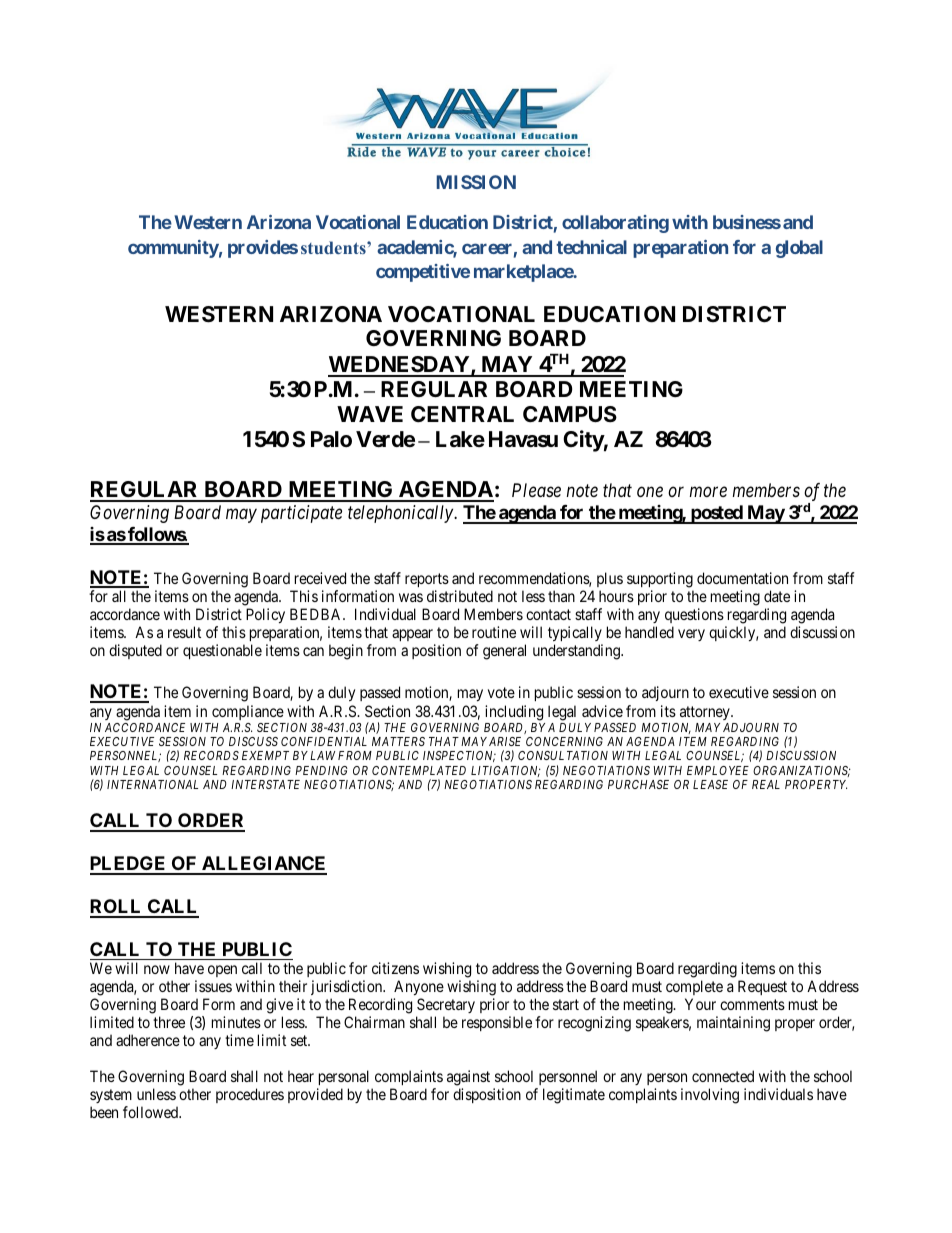  What do you see at coordinates (152, 784) in the image?
I see `INTERNATIONAL` at bounding box center [152, 784].
